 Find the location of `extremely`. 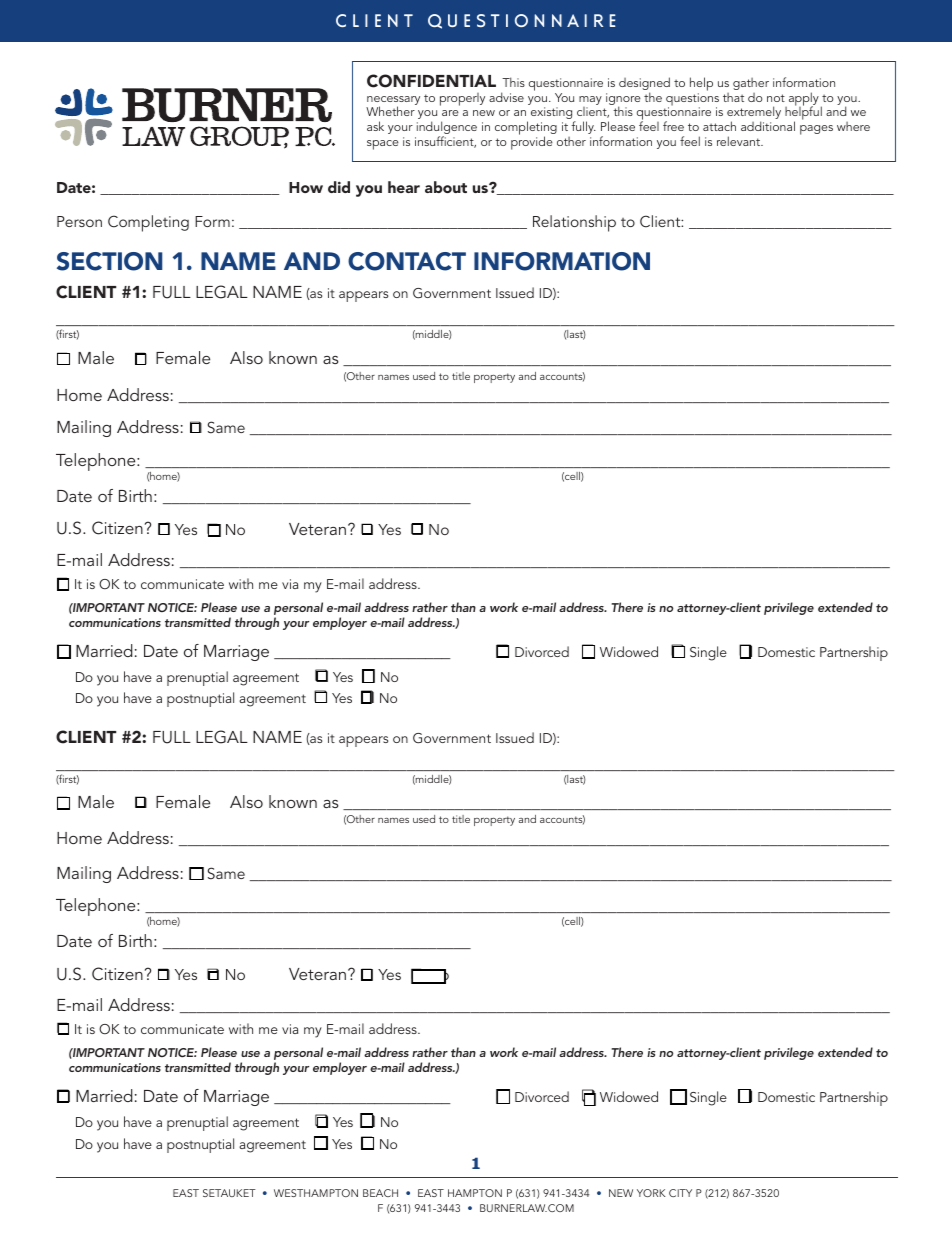

extremely is located at coordinates (754, 114).
